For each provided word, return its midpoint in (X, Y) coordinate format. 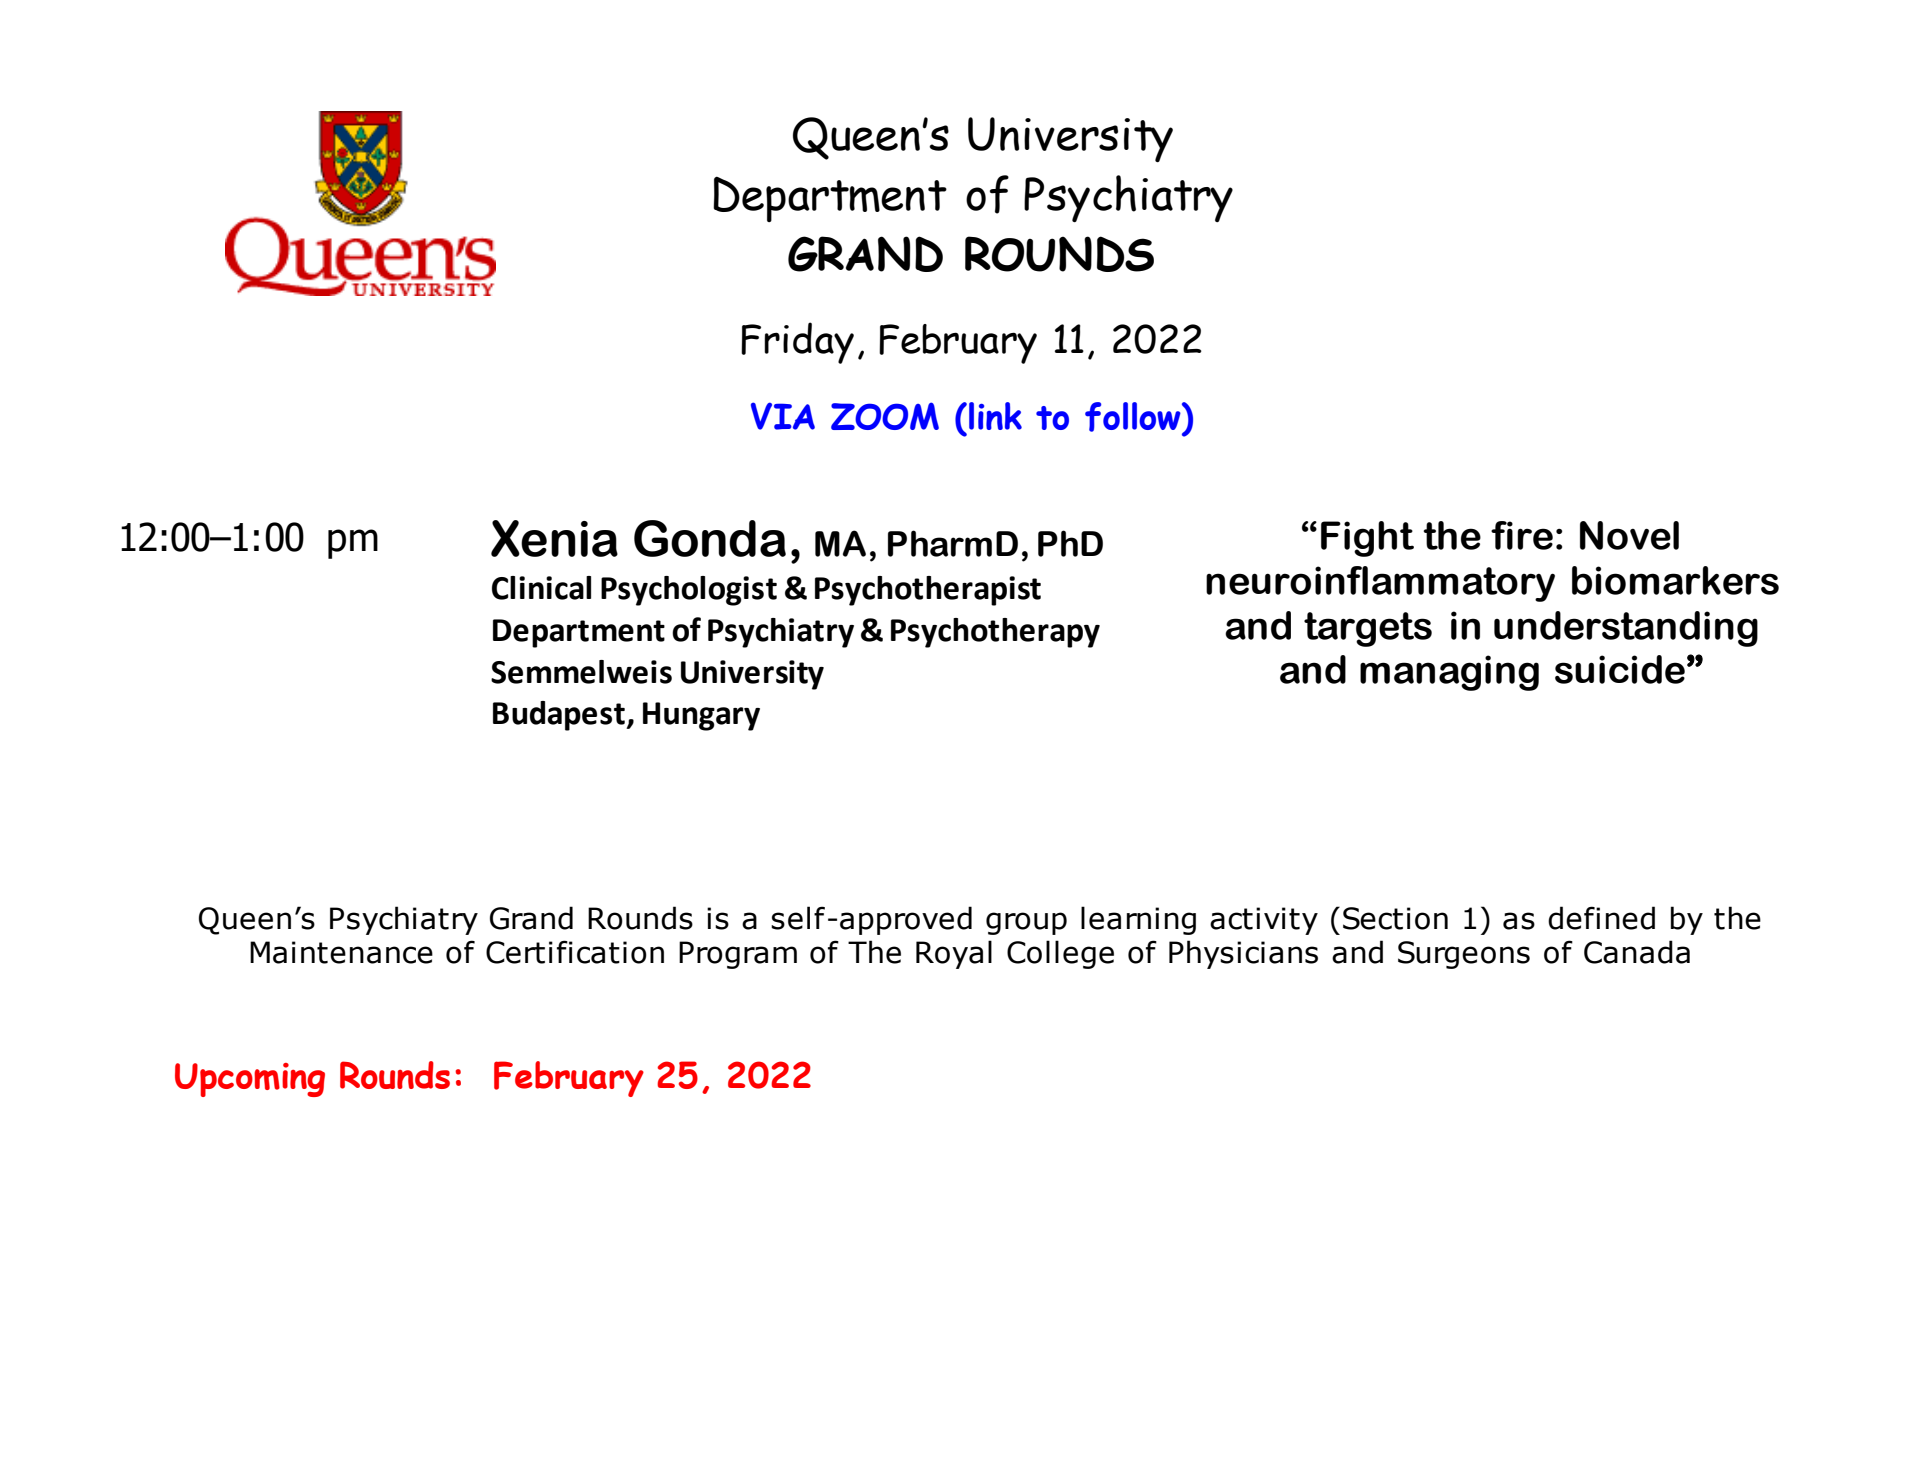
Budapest (560, 716)
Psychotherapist (928, 591)
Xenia (554, 538)
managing (1449, 673)
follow (1134, 418)
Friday (797, 343)
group (1026, 923)
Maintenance (341, 952)
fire (1522, 535)
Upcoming (250, 1080)
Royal (954, 954)
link (995, 416)
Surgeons (1464, 955)
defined (1601, 918)
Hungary (701, 716)
